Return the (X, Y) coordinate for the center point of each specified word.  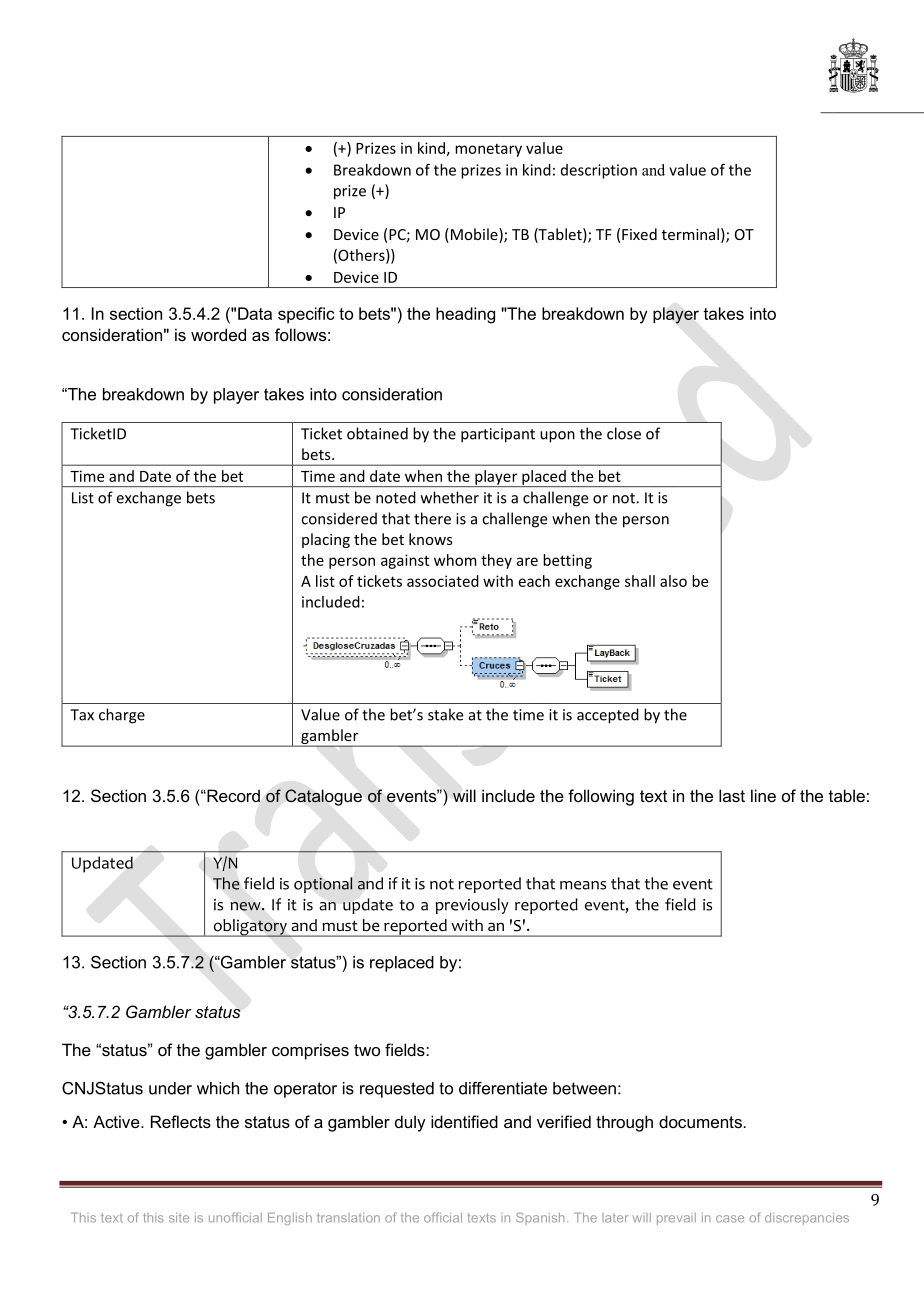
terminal (690, 234)
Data (255, 313)
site (179, 1218)
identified (464, 1121)
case (730, 1219)
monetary (488, 150)
